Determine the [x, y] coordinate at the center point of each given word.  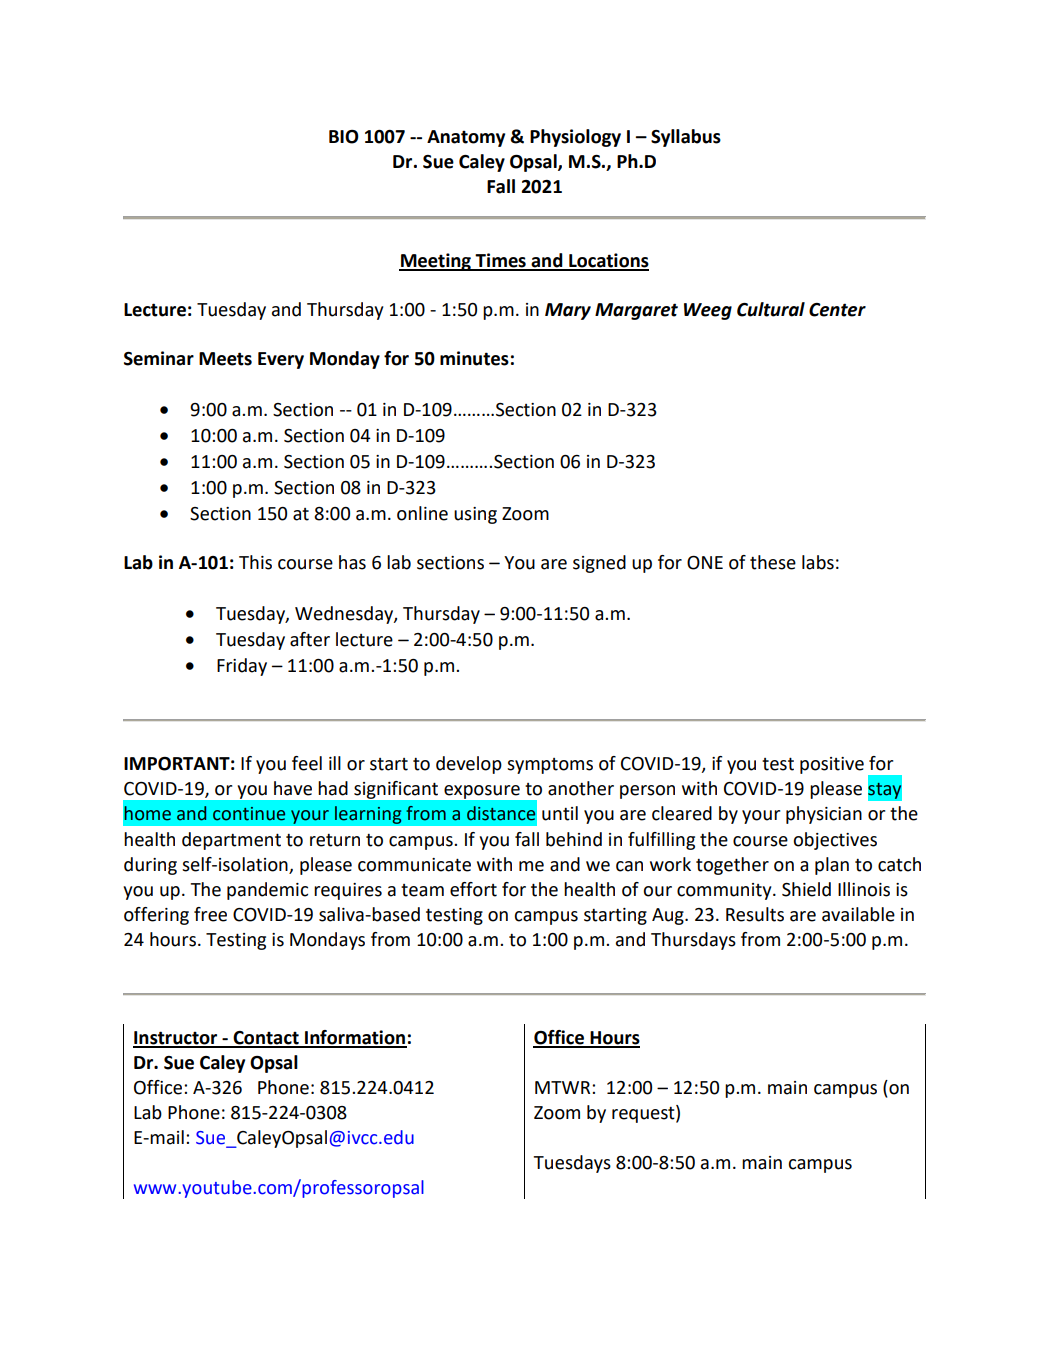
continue [249, 814]
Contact [266, 1039]
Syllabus [686, 138]
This [255, 562]
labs [818, 562]
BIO [344, 137]
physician [824, 815]
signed [599, 564]
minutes [474, 358]
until [560, 813]
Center [837, 310]
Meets [225, 359]
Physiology [575, 138]
